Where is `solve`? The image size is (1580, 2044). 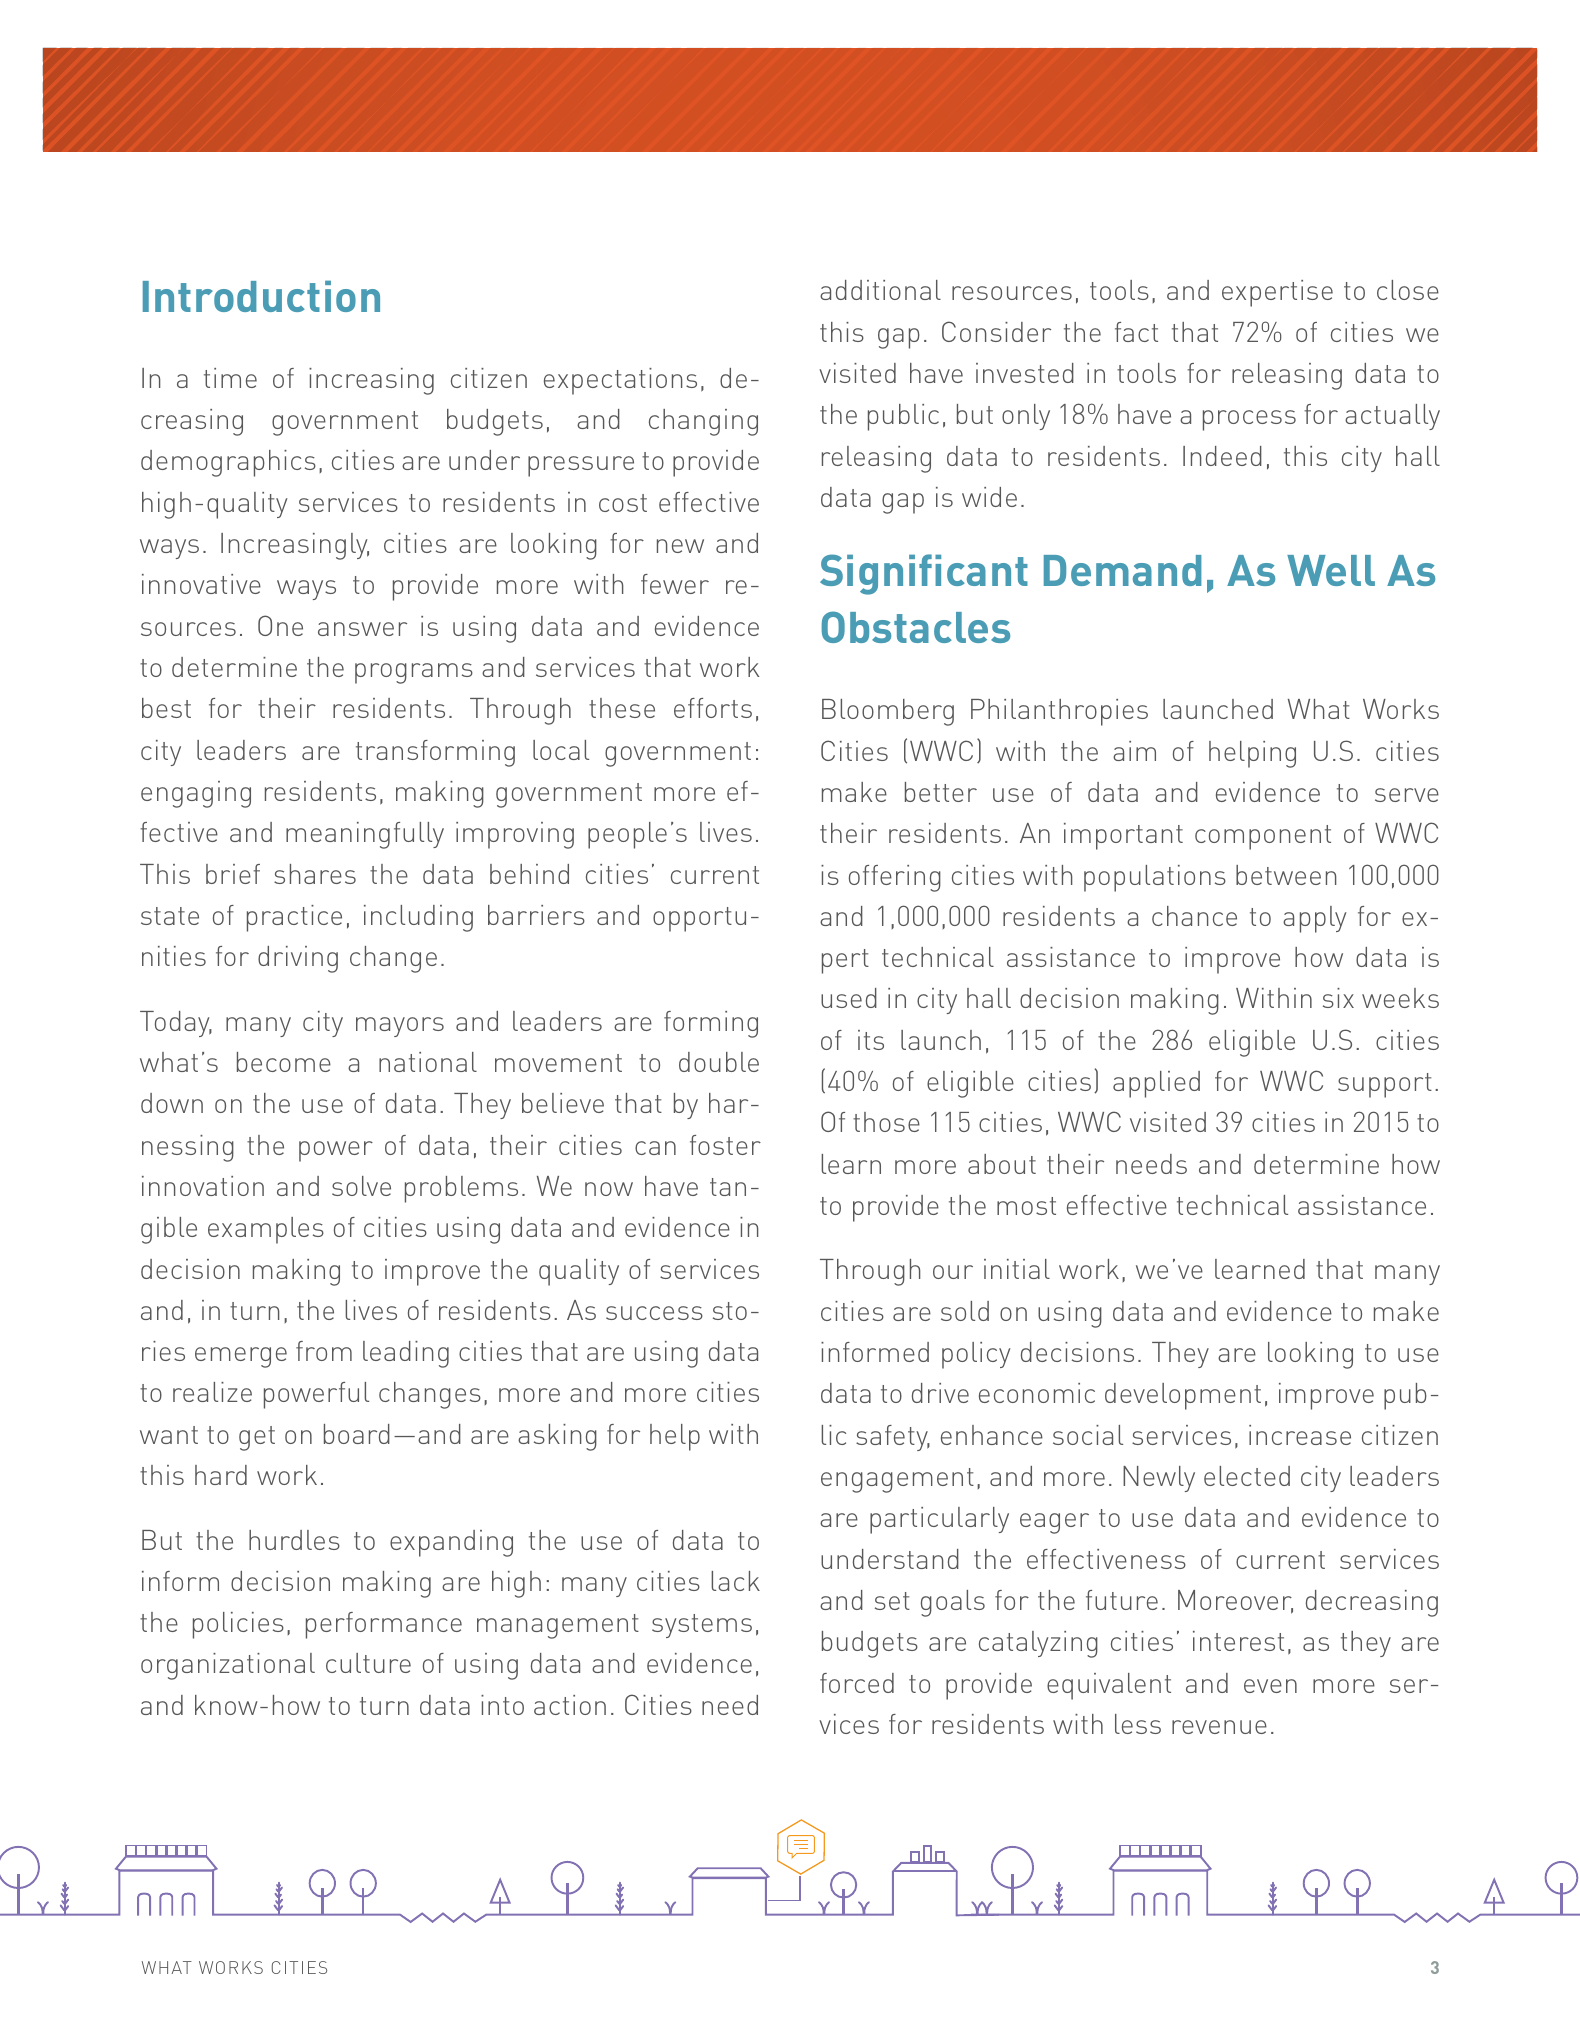 solve is located at coordinates (361, 1186).
